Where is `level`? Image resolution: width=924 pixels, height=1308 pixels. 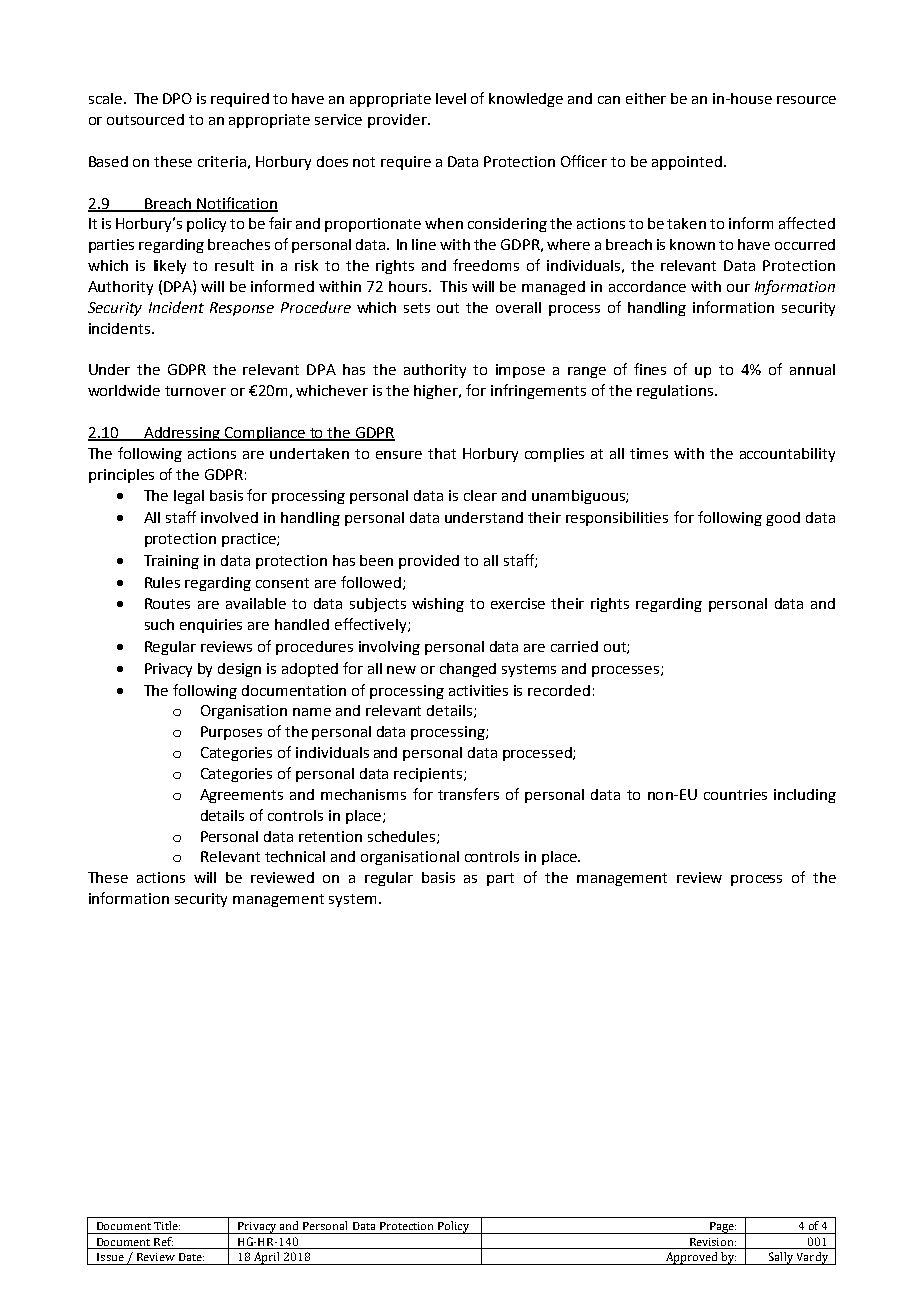
level is located at coordinates (451, 98).
